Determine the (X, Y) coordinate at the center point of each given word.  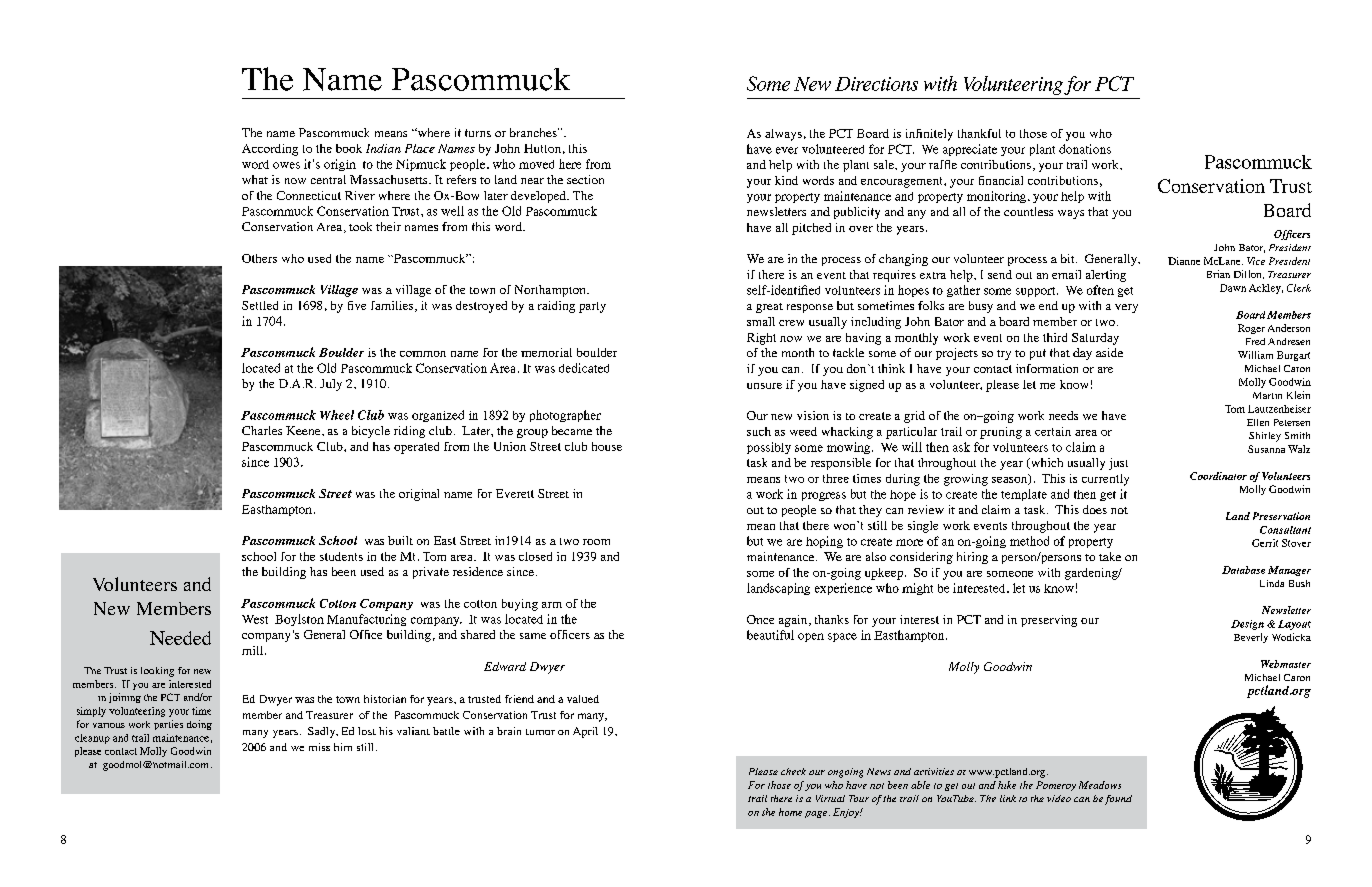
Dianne (1184, 261)
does (1095, 509)
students (341, 556)
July (331, 385)
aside (1109, 352)
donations (1085, 149)
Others (259, 258)
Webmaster (1286, 664)
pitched (811, 229)
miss (319, 747)
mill (254, 650)
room (596, 542)
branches (534, 132)
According (270, 150)
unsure (764, 386)
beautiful (770, 635)
